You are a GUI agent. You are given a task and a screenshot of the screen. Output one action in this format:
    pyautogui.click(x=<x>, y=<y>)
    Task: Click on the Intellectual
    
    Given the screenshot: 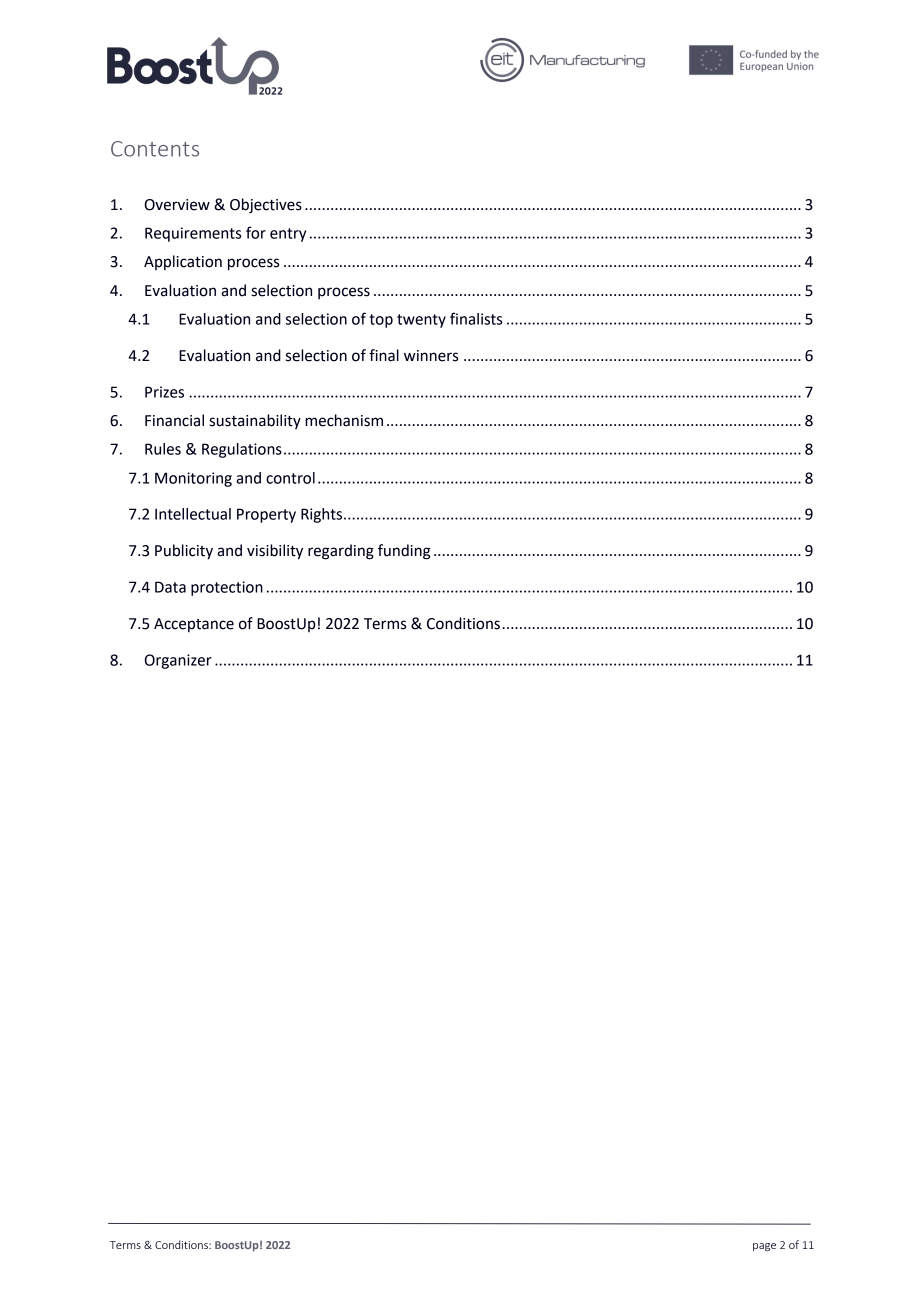 What is the action you would take?
    pyautogui.click(x=193, y=514)
